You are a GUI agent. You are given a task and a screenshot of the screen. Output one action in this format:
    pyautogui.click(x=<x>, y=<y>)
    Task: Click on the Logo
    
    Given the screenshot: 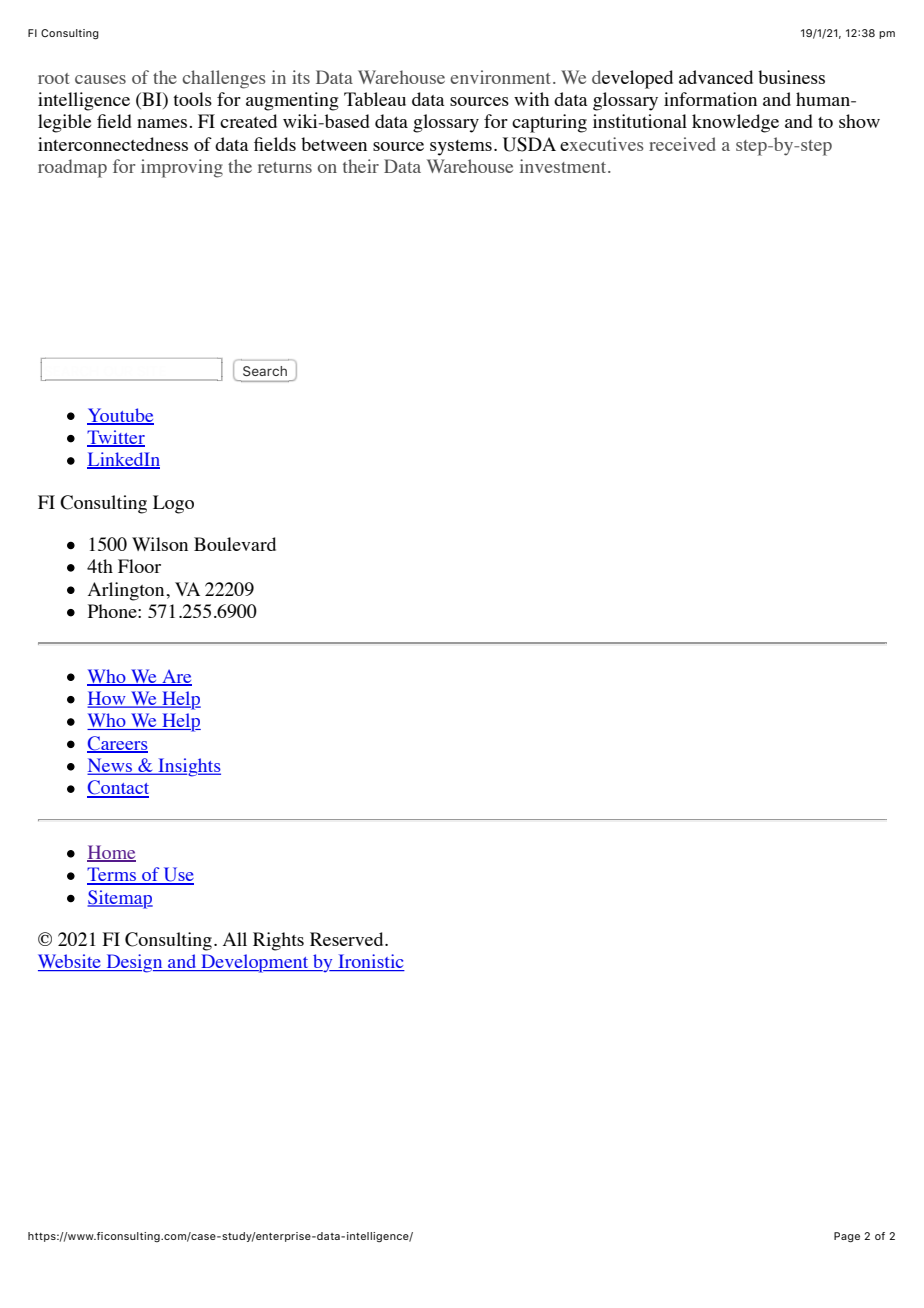 What is the action you would take?
    pyautogui.click(x=173, y=504)
